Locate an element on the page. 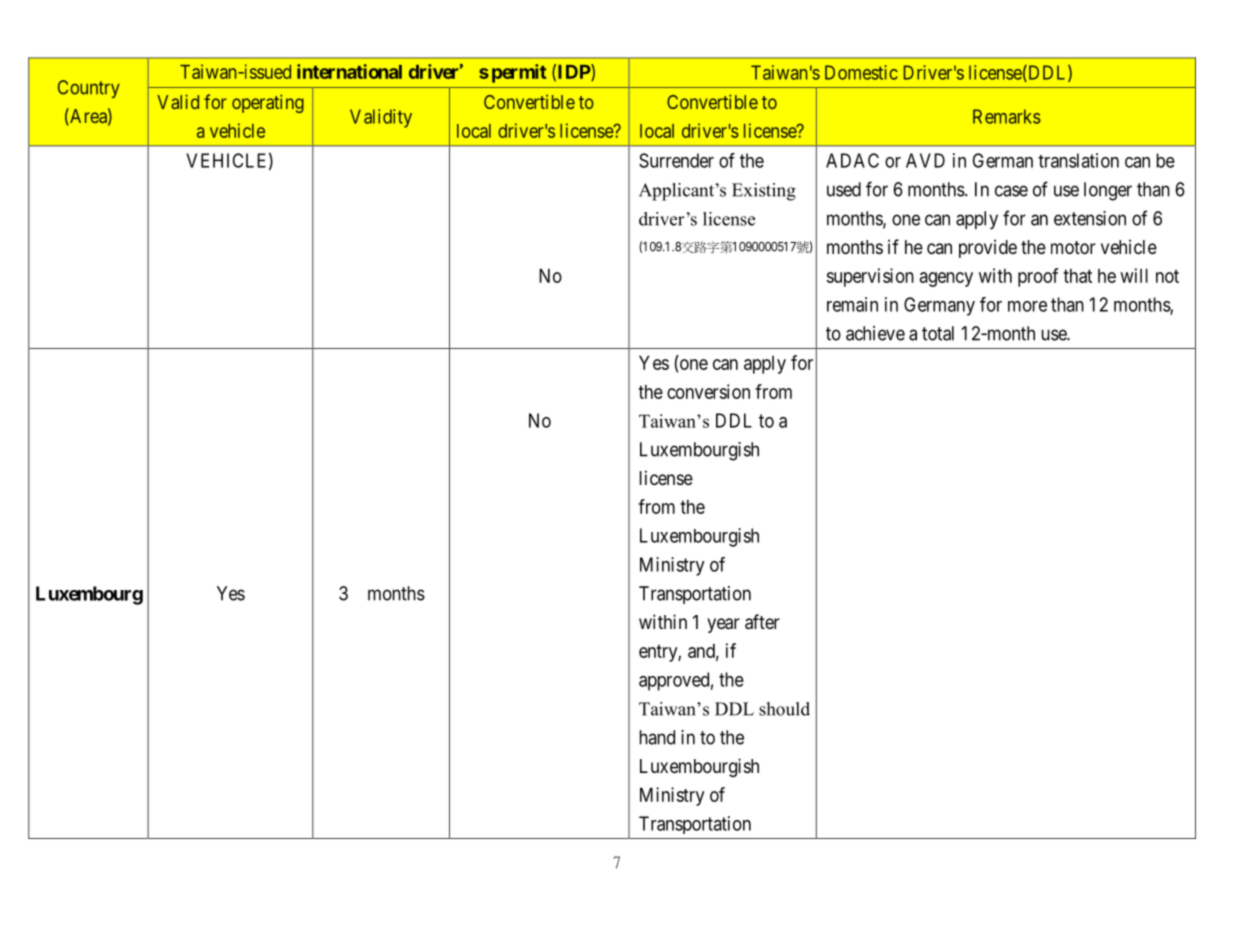 This document has height=952, width=1234. total is located at coordinates (938, 333).
